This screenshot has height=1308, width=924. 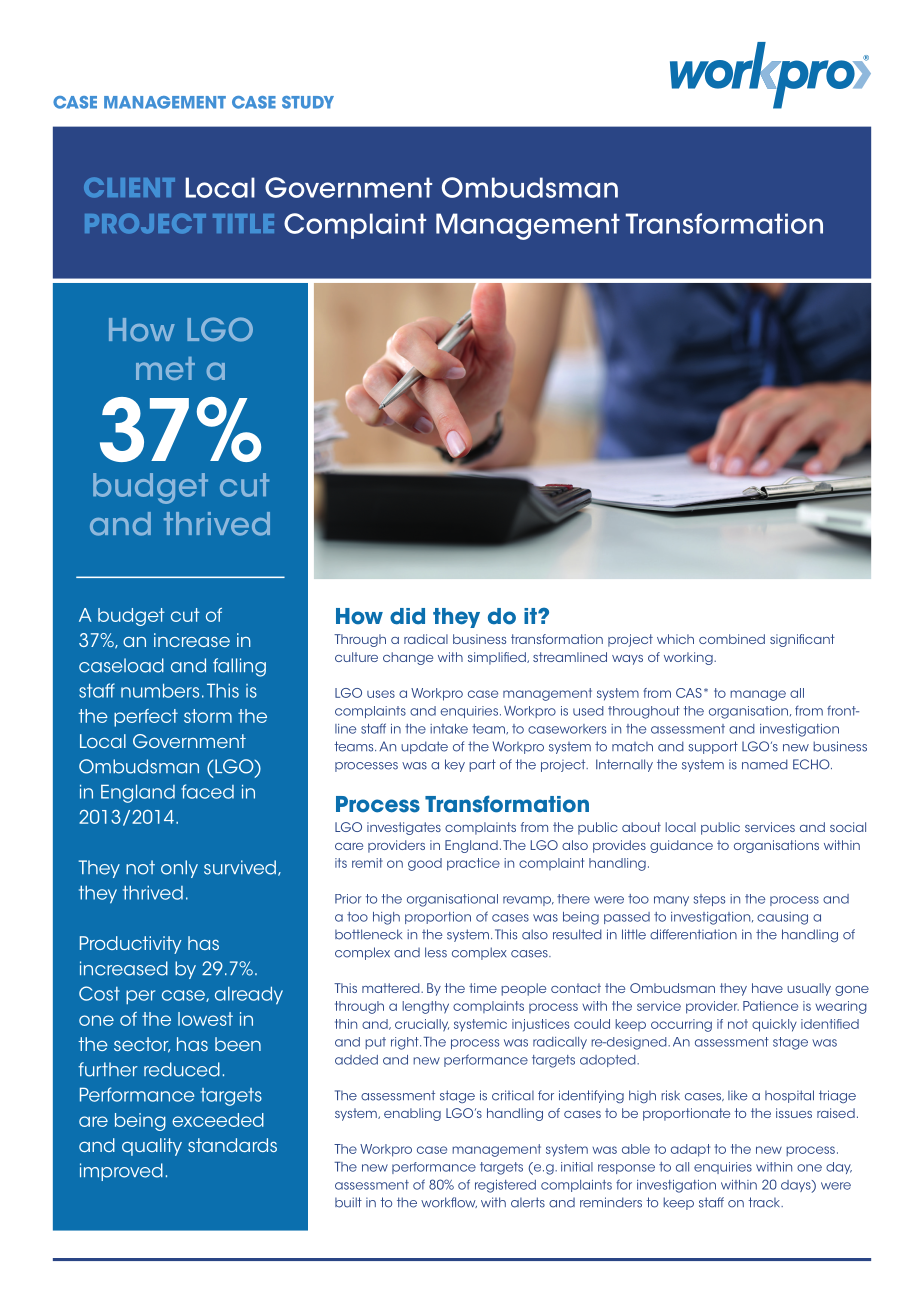 What do you see at coordinates (243, 223) in the screenshot?
I see `TITLE` at bounding box center [243, 223].
